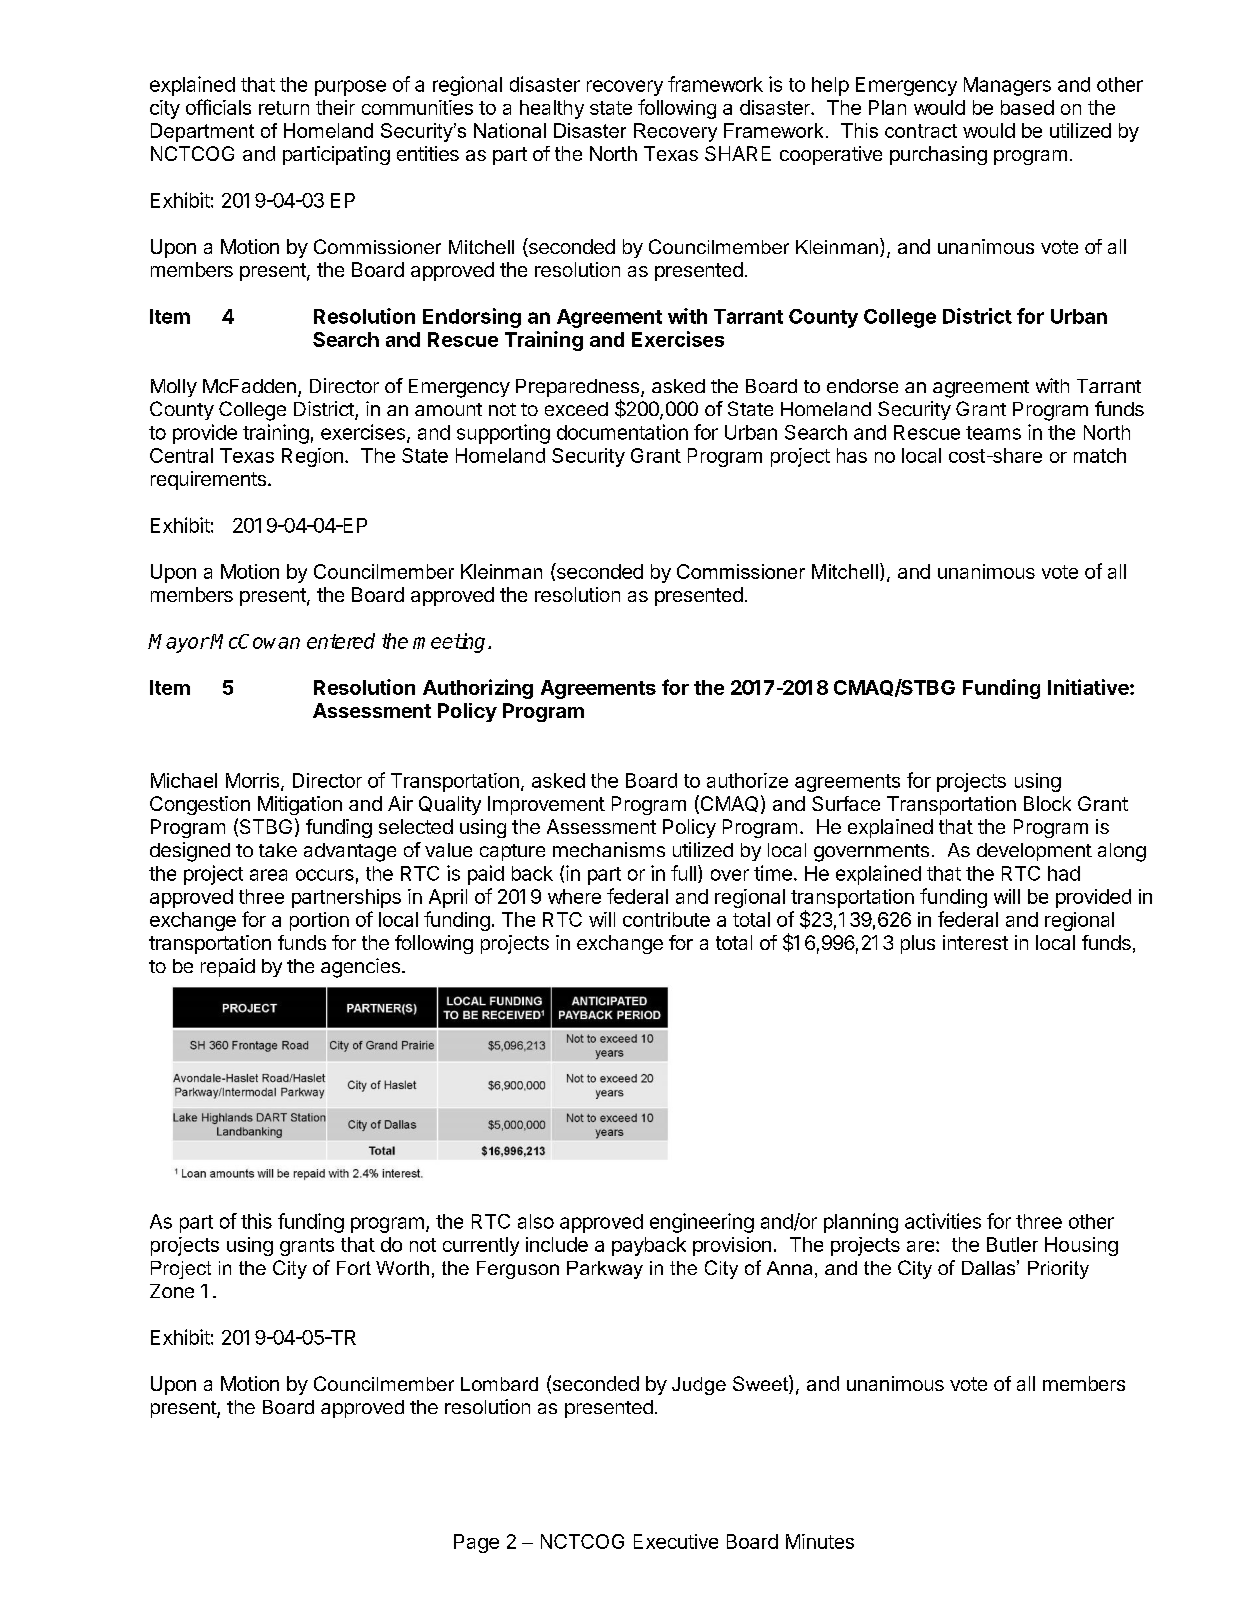 The image size is (1235, 1598). I want to click on return, so click(284, 108).
